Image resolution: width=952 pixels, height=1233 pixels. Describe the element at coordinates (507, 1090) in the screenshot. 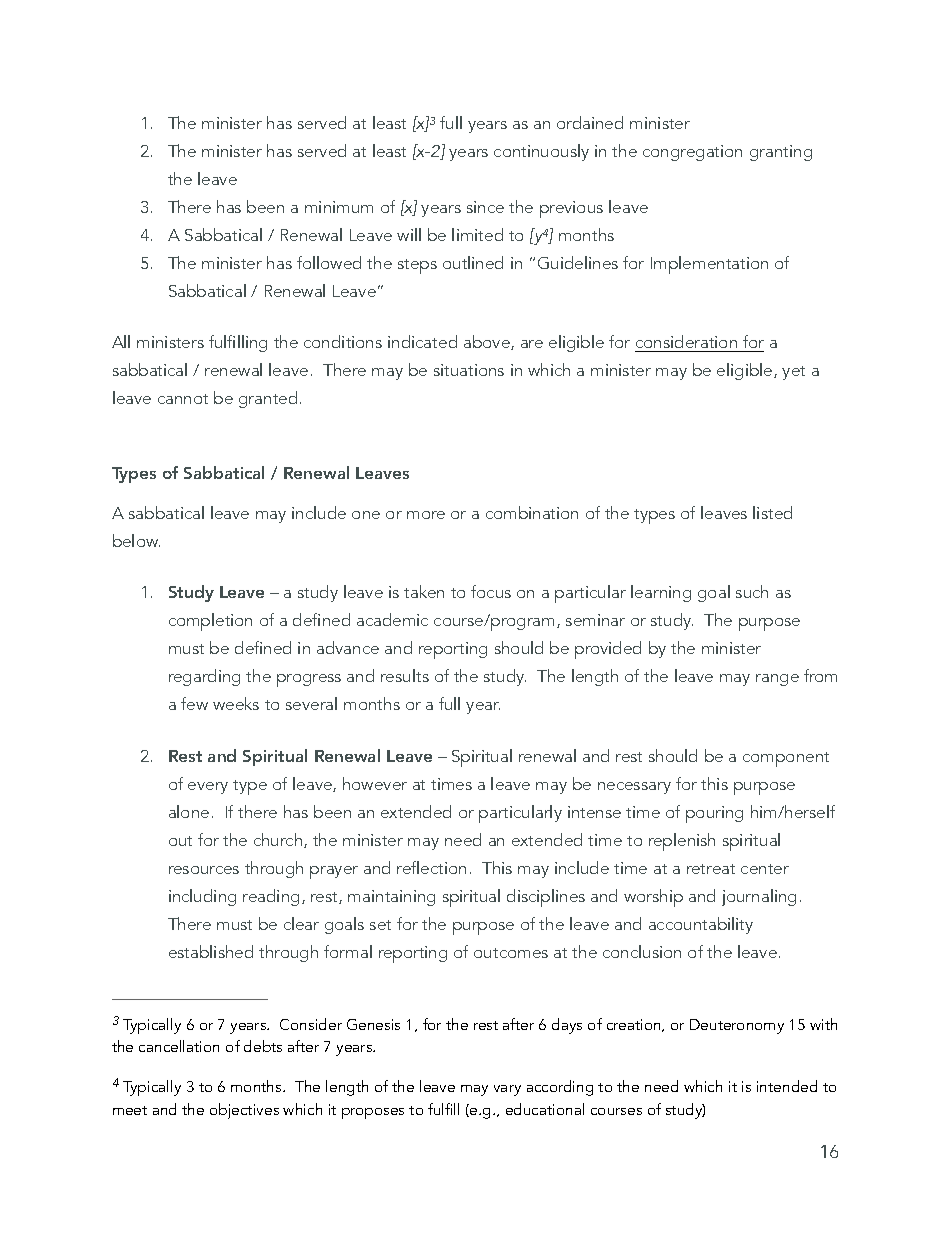

I see `vary` at that location.
